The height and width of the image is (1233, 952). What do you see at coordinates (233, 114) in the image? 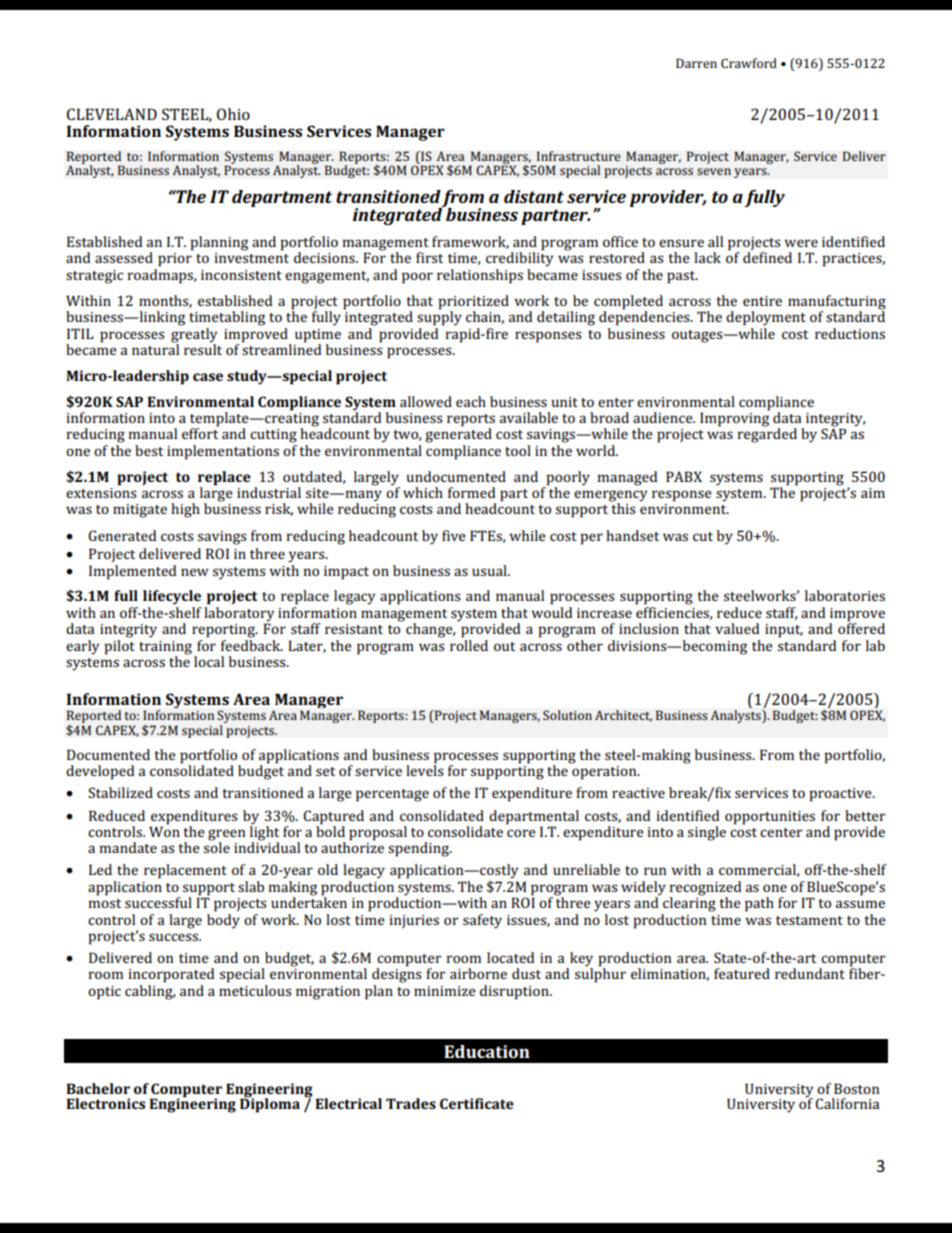
I see `Ohio` at bounding box center [233, 114].
